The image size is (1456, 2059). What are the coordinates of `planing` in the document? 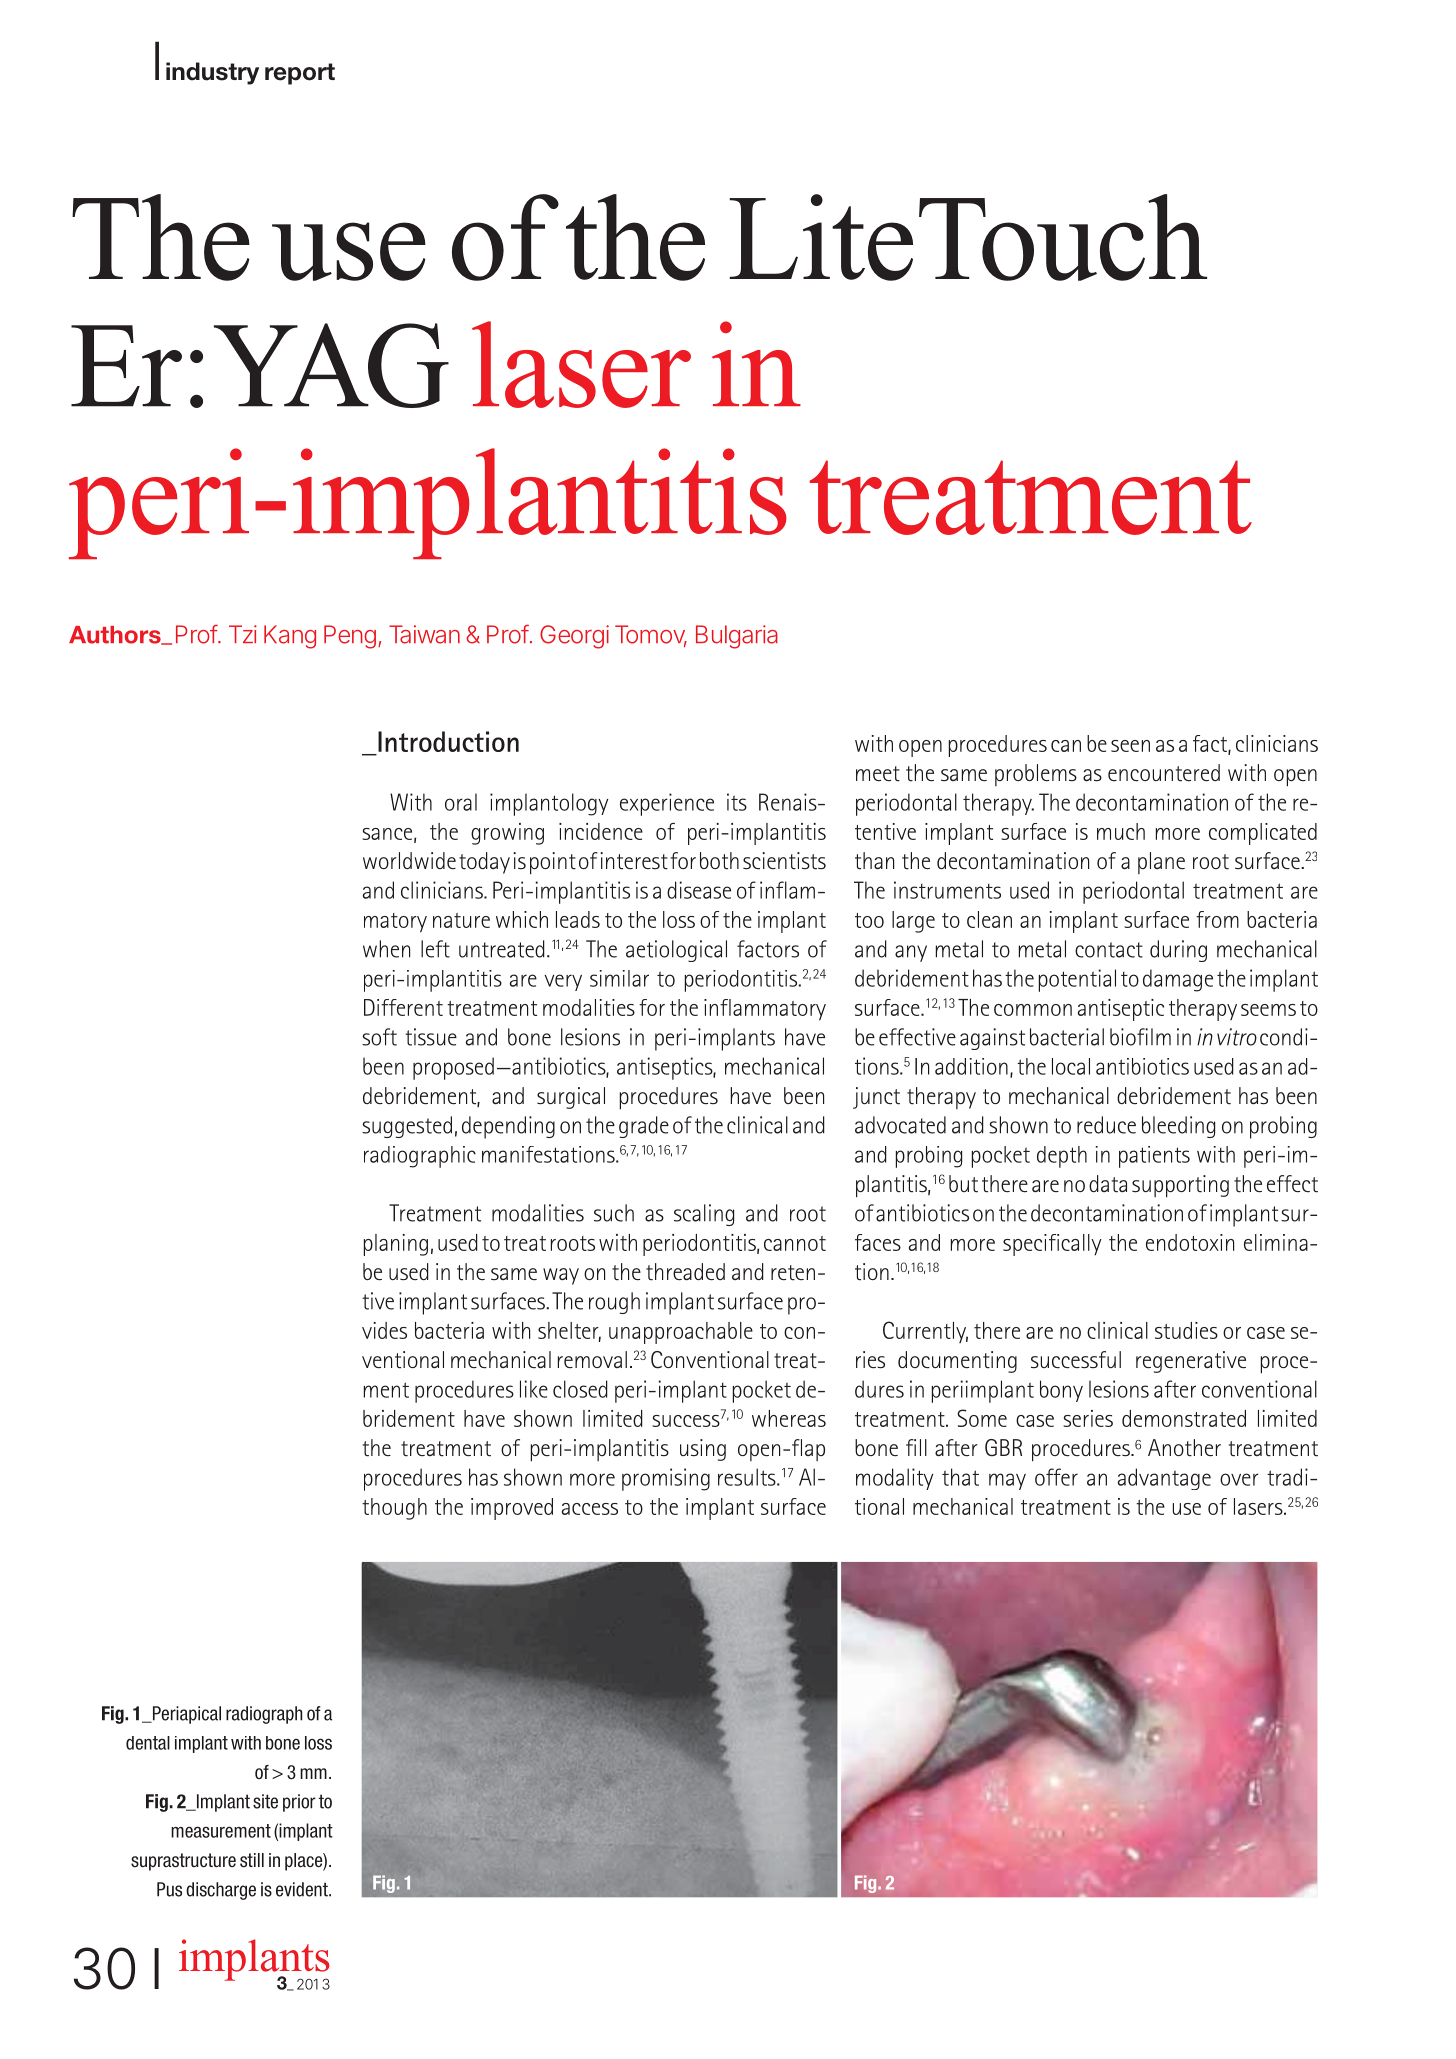 It's located at (396, 1245).
